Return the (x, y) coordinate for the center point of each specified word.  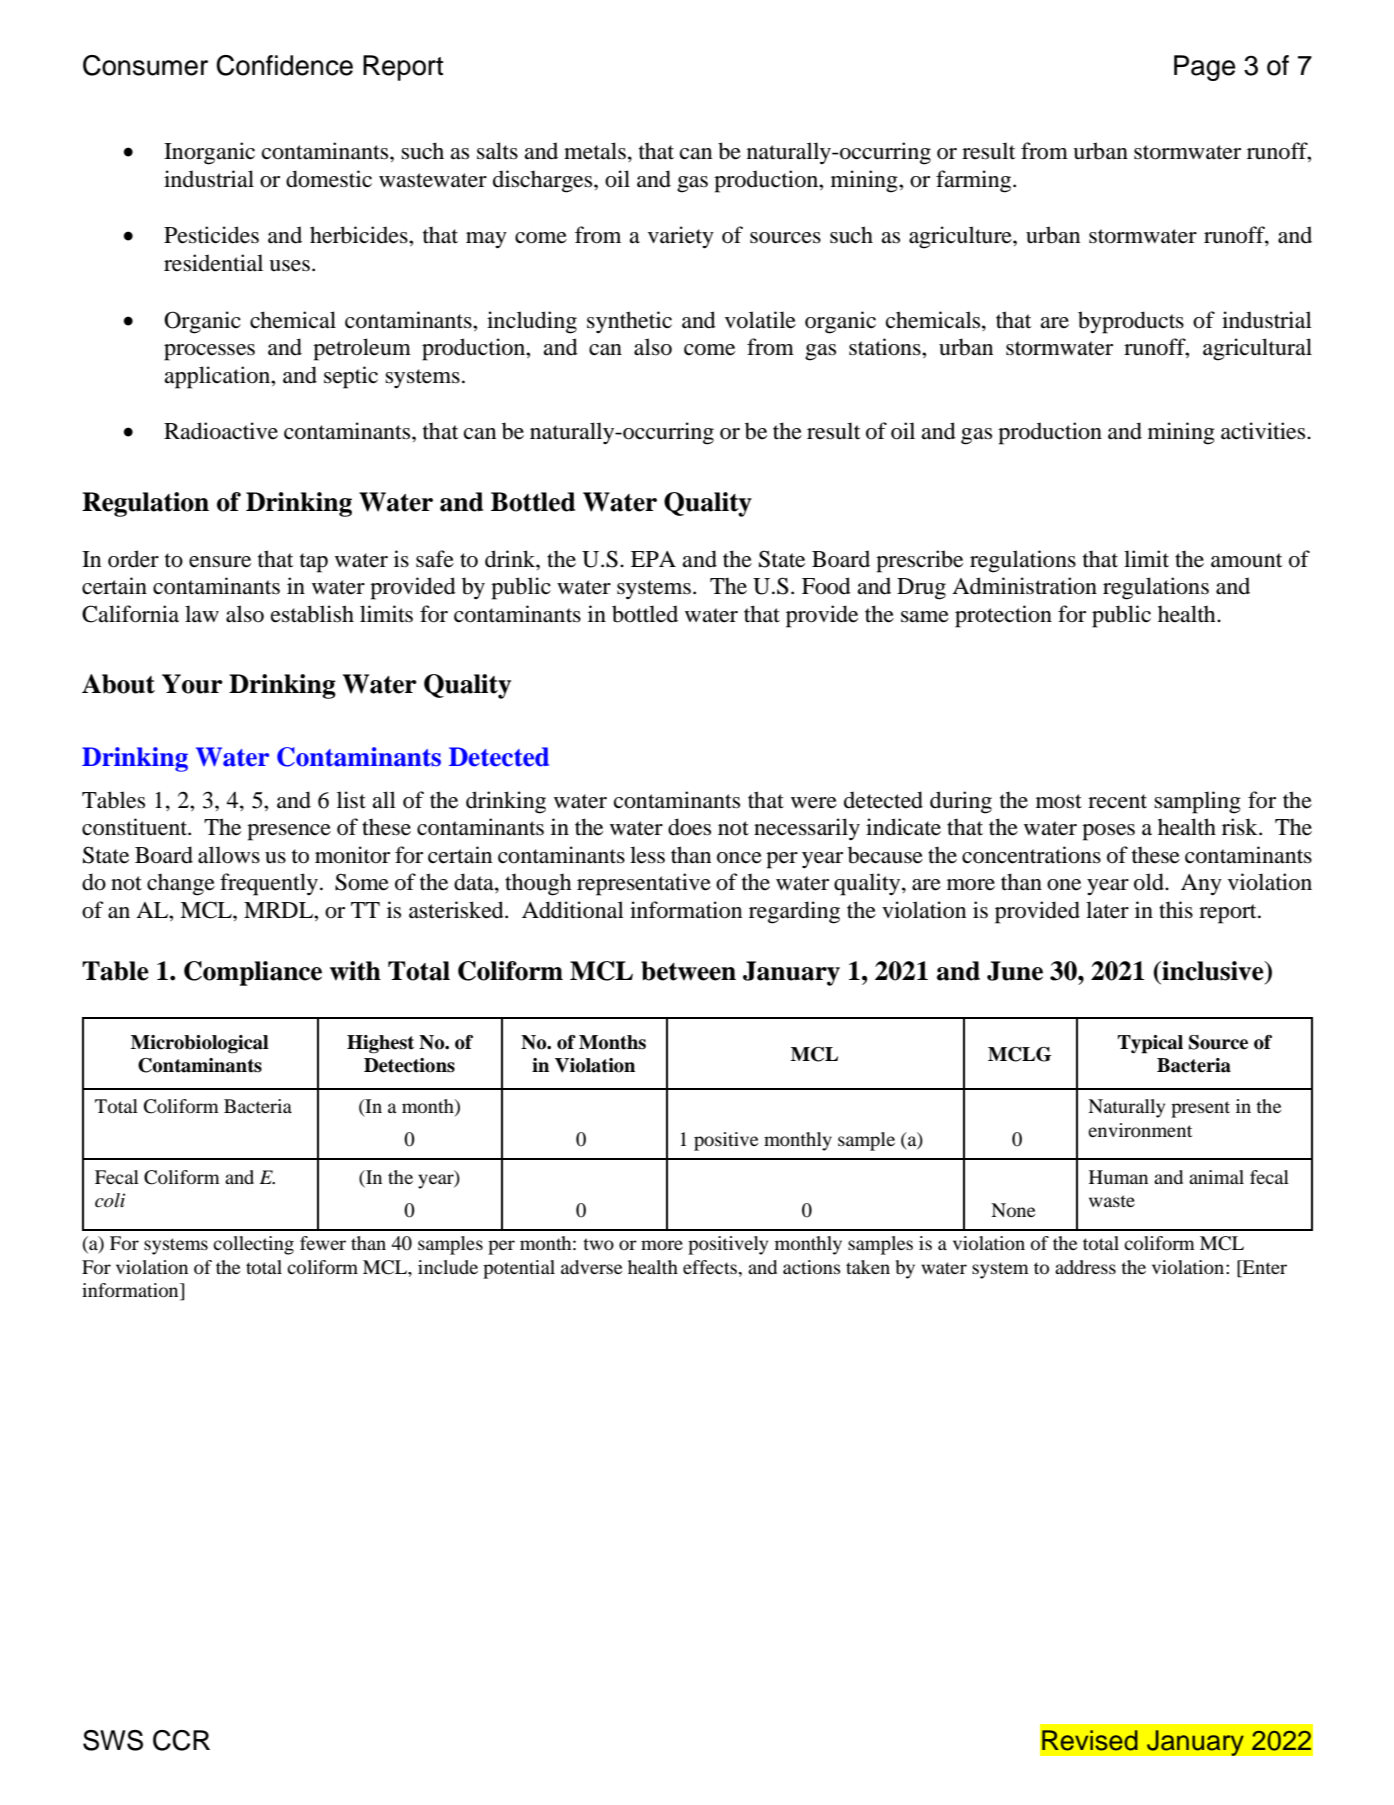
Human (1118, 1177)
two (598, 1244)
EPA (653, 559)
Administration (1024, 586)
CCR (181, 1740)
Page (1204, 68)
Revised (1090, 1740)
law (202, 613)
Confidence (284, 65)
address (1085, 1267)
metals (595, 151)
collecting (253, 1245)
